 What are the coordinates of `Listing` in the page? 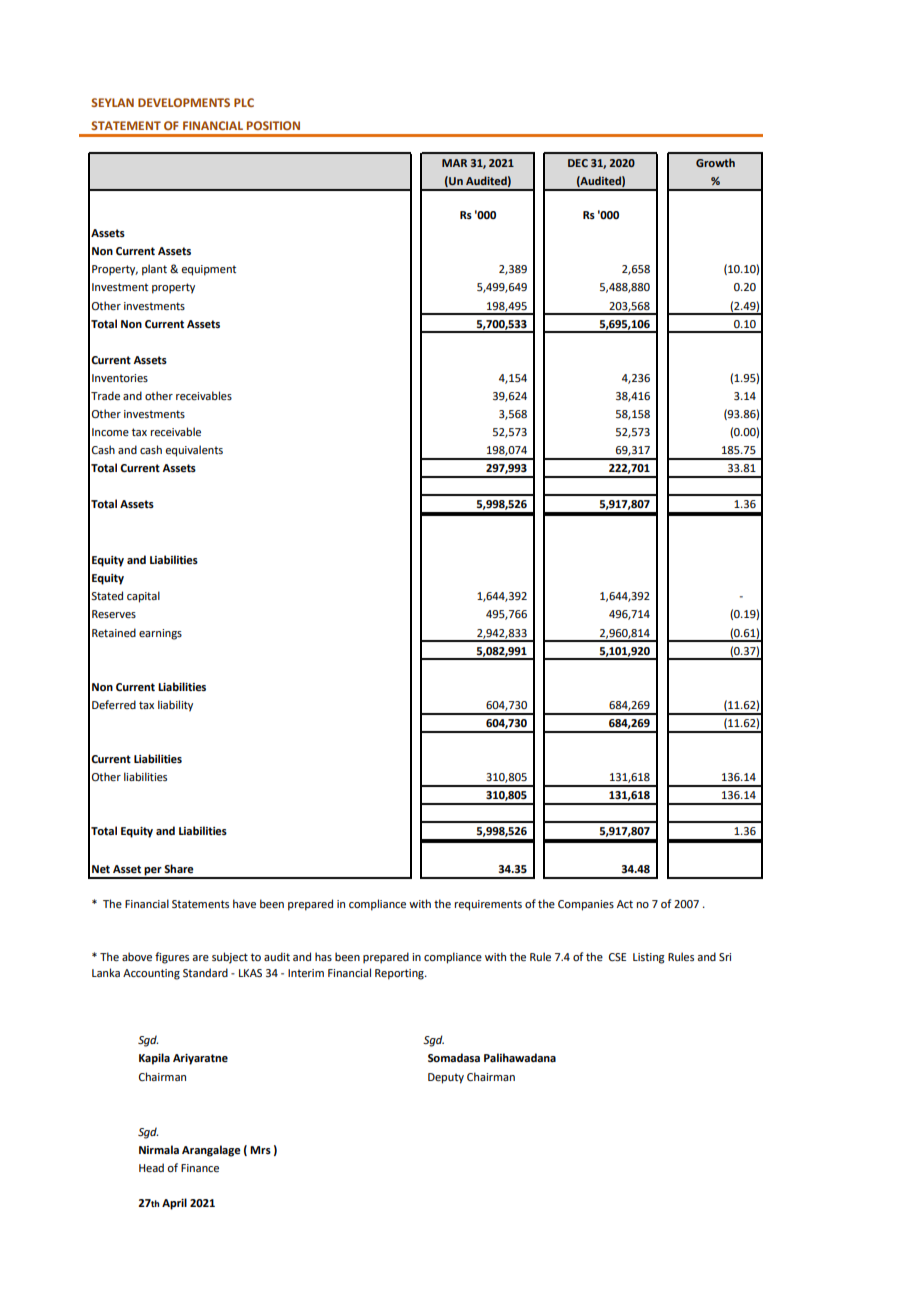 It's located at (649, 958).
